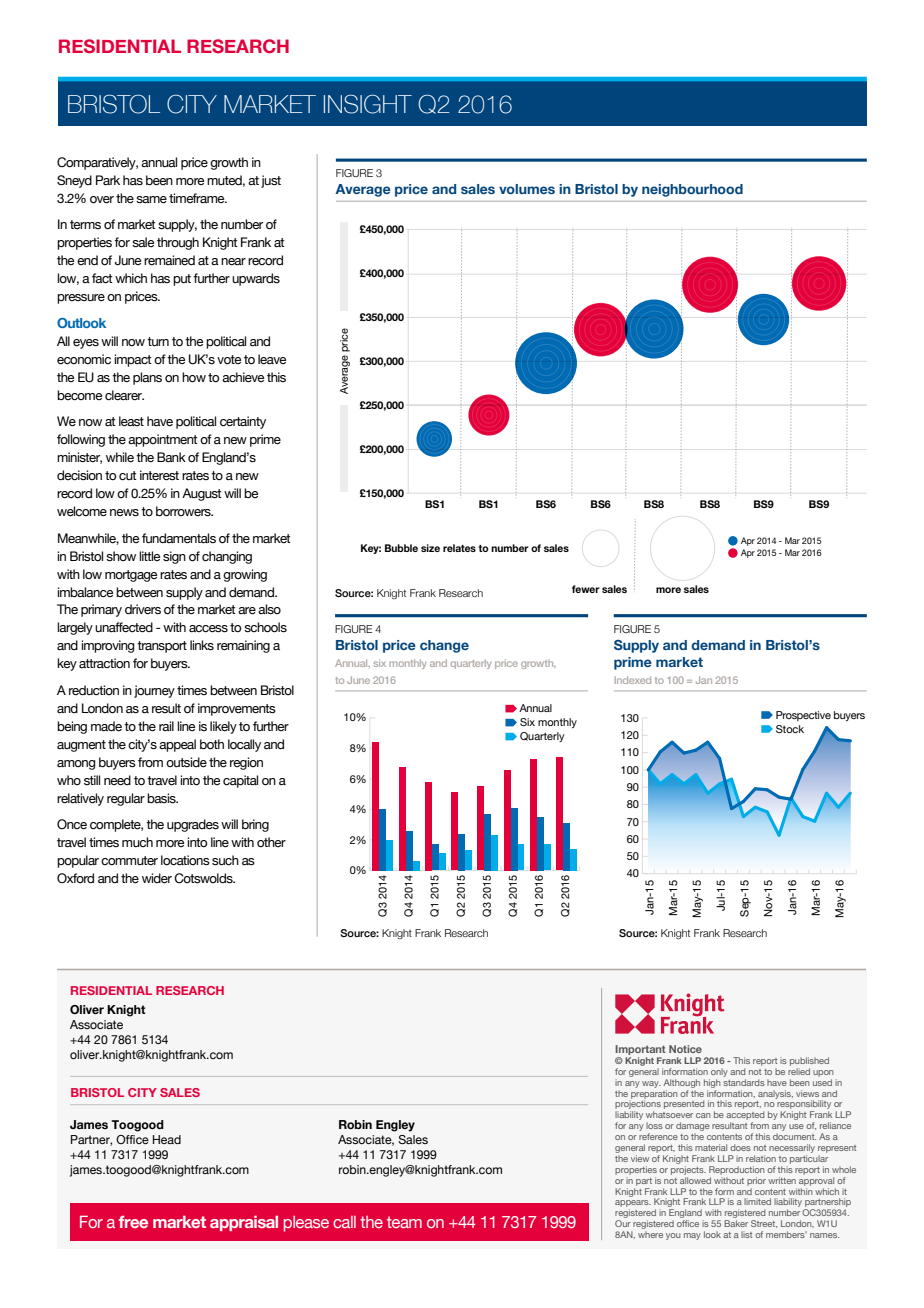 This page has height=1308, width=924. Describe the element at coordinates (133, 1222) in the page. I see `free` at that location.
